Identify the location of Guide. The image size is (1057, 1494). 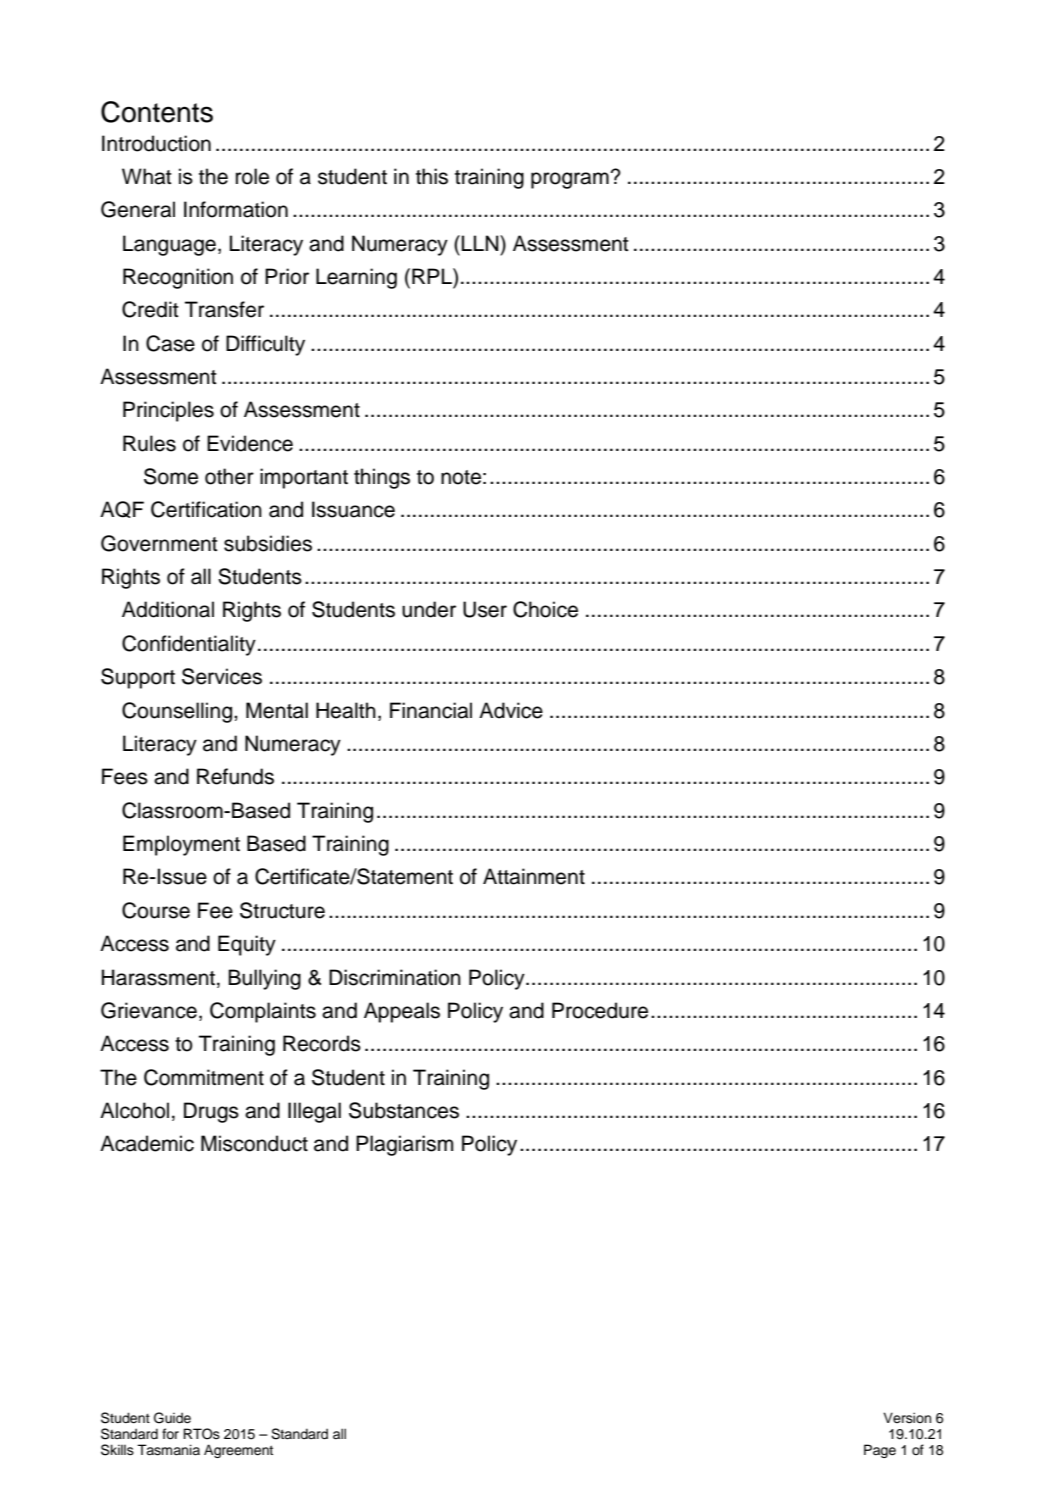
(172, 1418).
